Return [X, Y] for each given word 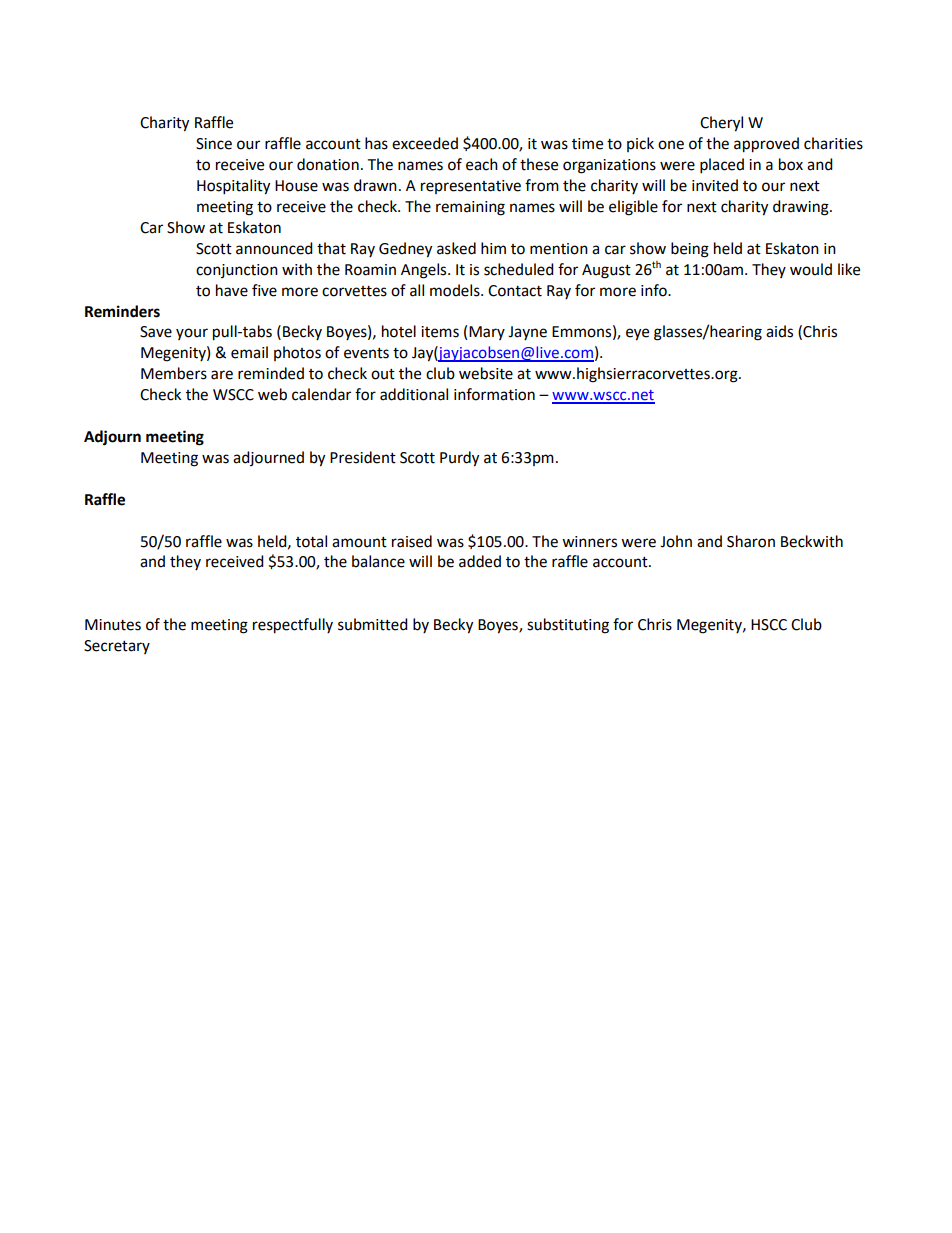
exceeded [425, 143]
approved [766, 145]
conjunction [237, 271]
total [311, 541]
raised [412, 541]
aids [779, 331]
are [222, 375]
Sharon [751, 541]
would [811, 269]
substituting [568, 626]
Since [214, 144]
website [486, 373]
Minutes [113, 625]
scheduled [519, 269]
